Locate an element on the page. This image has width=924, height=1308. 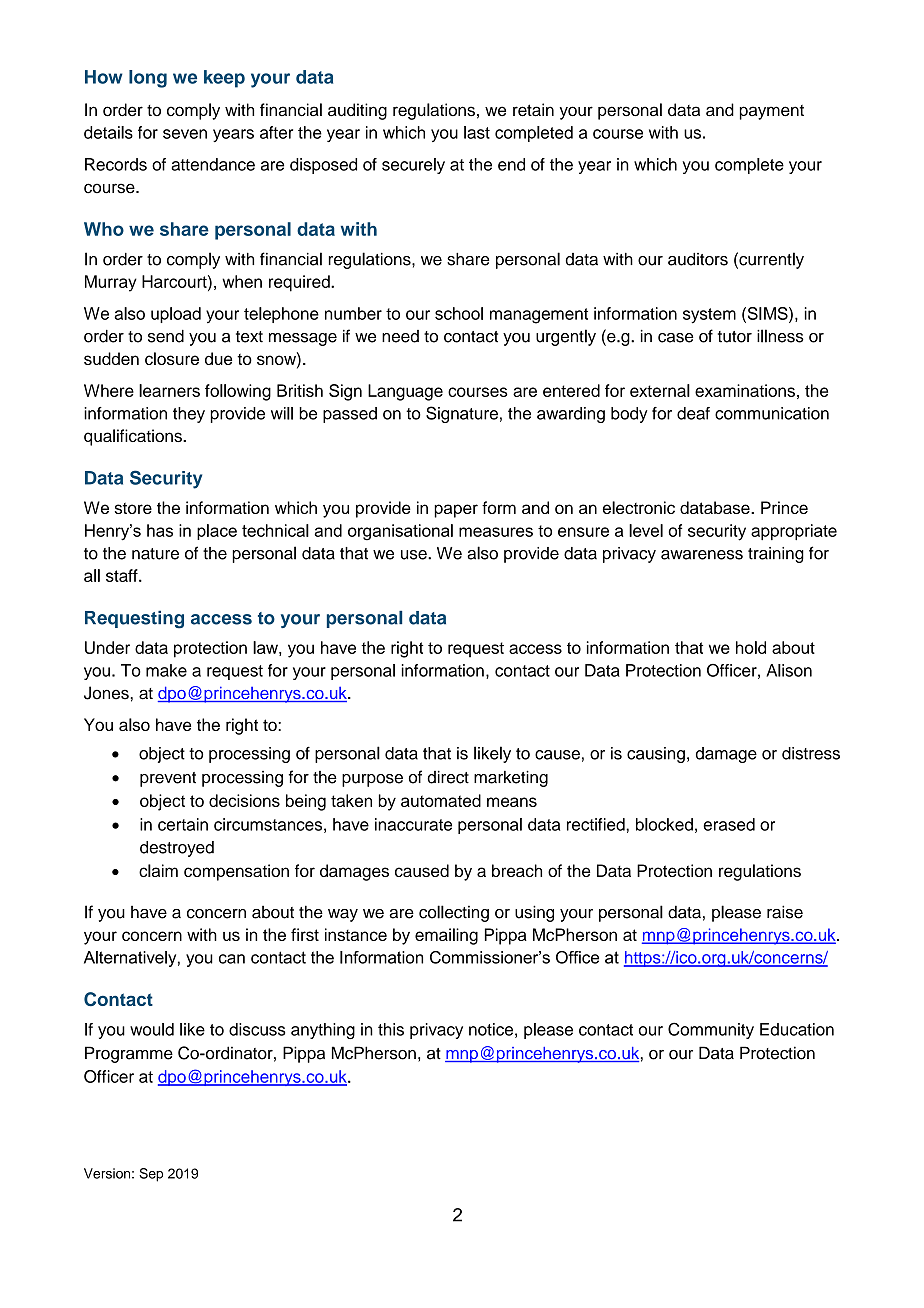
this is located at coordinates (391, 1029).
